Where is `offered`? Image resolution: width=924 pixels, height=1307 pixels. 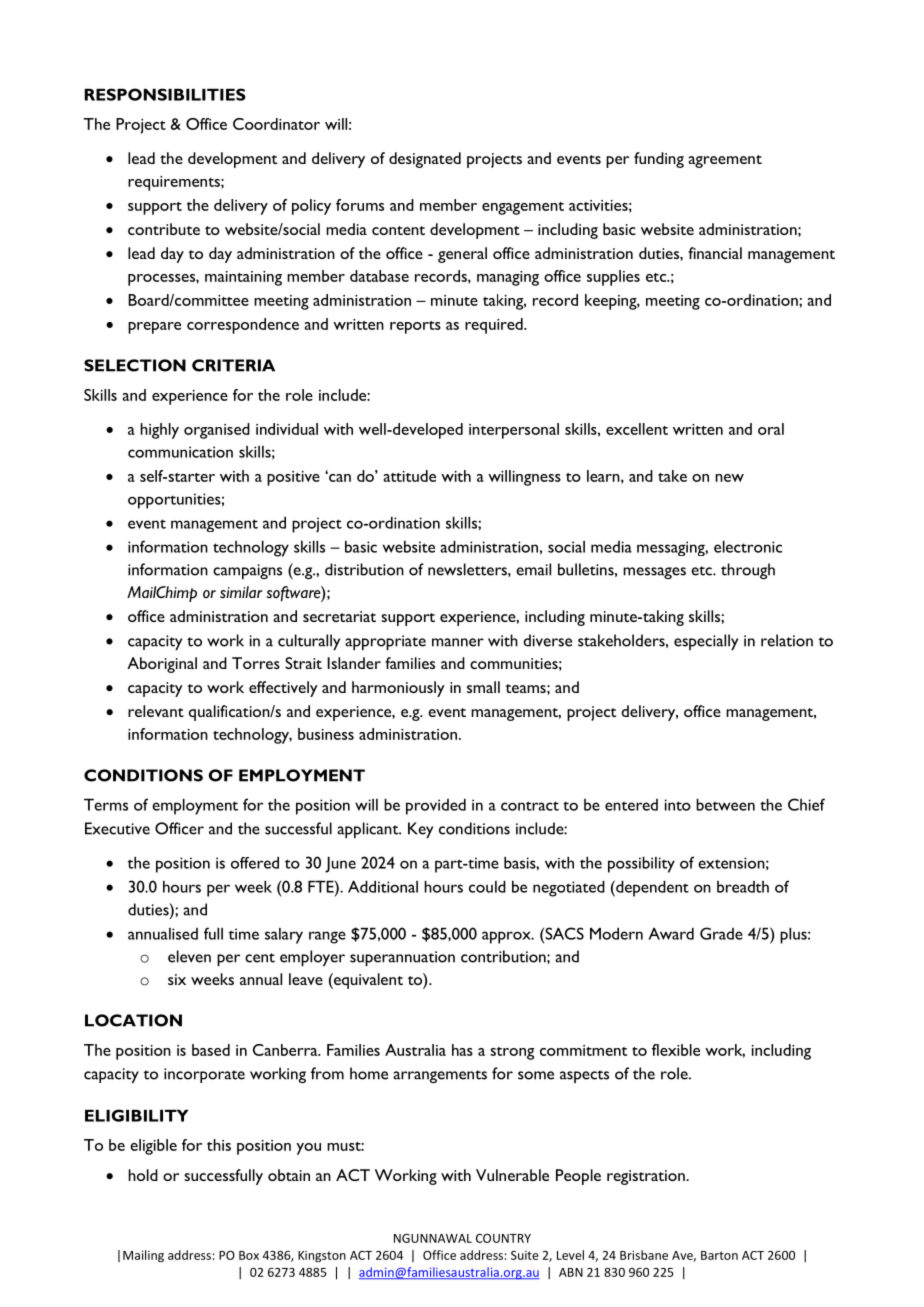 offered is located at coordinates (255, 863).
